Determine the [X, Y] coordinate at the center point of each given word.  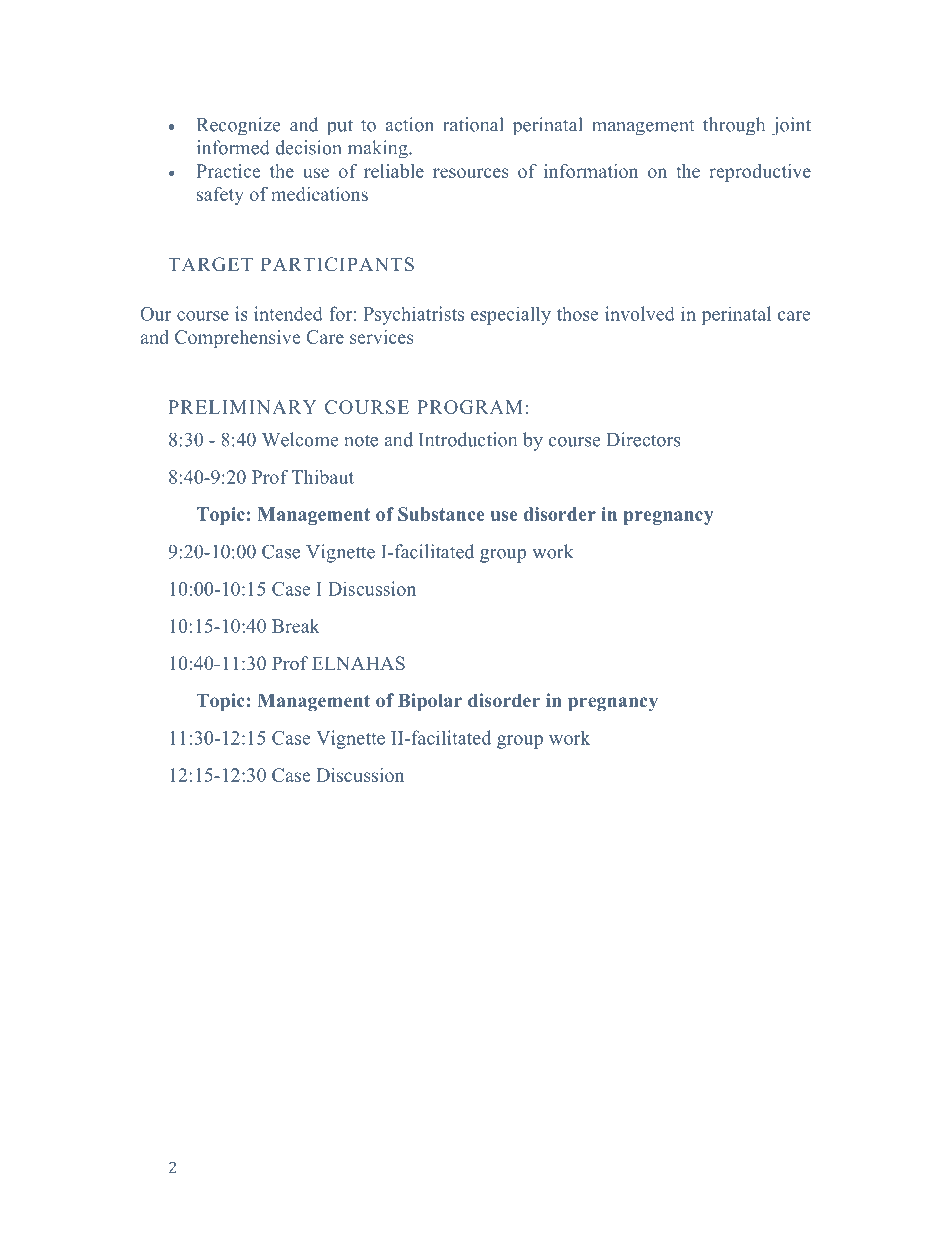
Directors [643, 439]
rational [473, 124]
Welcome [300, 439]
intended [288, 313]
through [734, 126]
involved [640, 313]
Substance [441, 514]
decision [308, 147]
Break [296, 626]
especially [511, 315]
